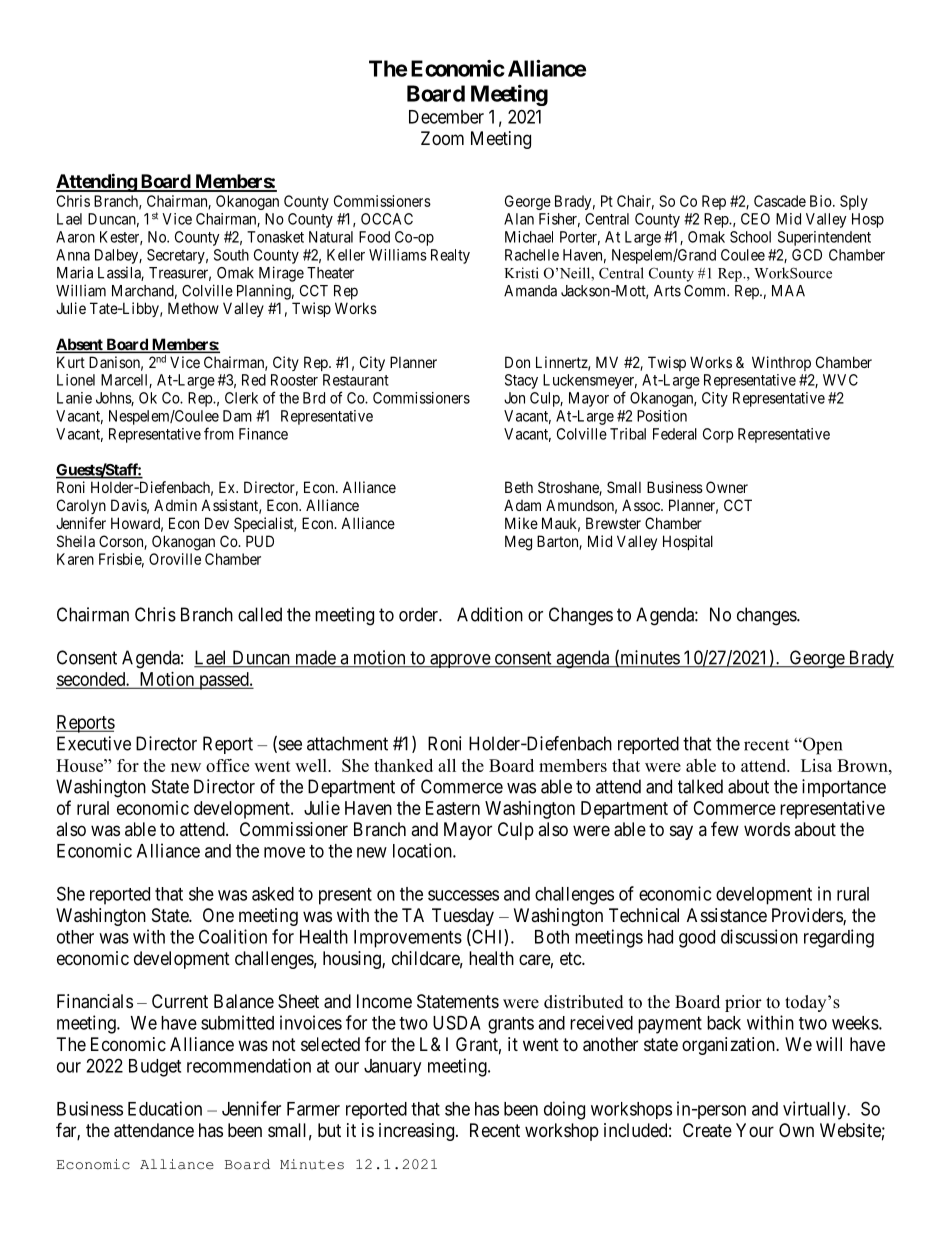 The width and height of the document is (952, 1233). What do you see at coordinates (490, 614) in the document?
I see `Addition` at bounding box center [490, 614].
